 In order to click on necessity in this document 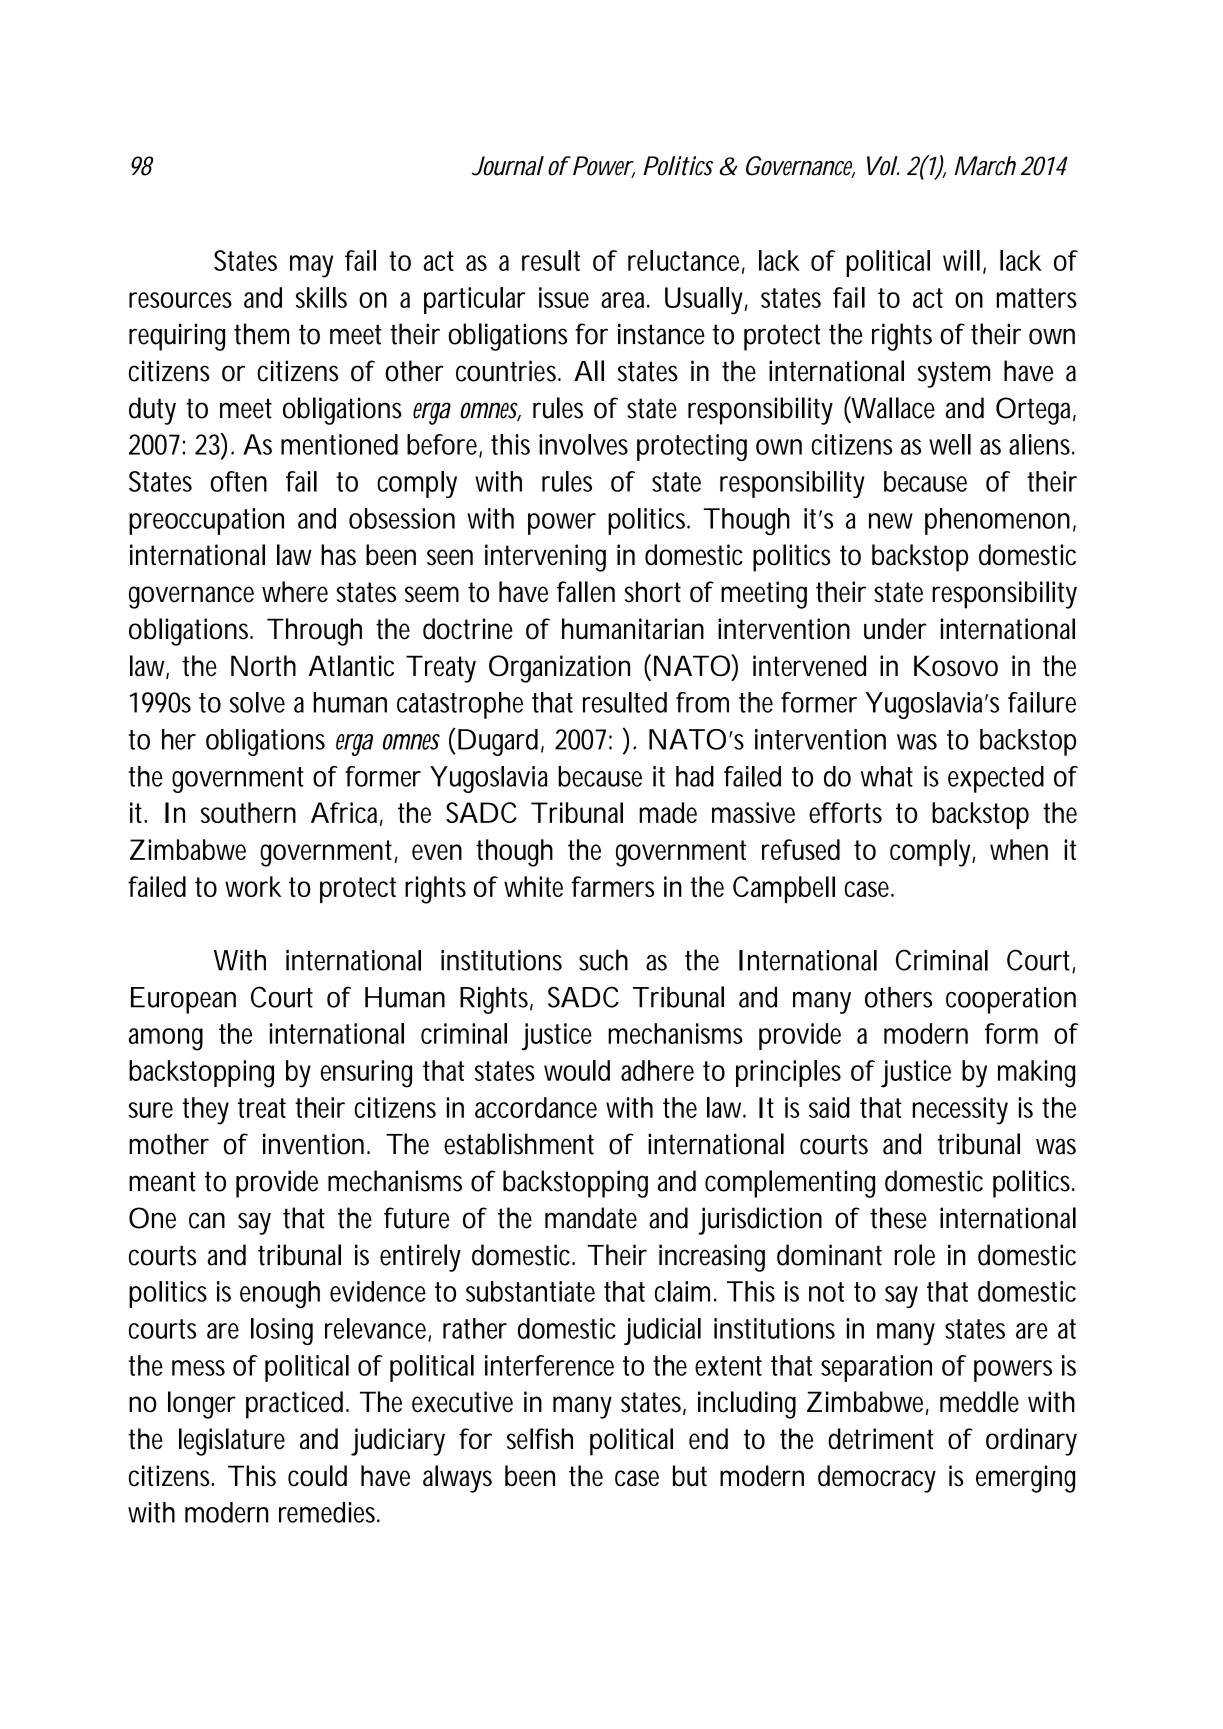, I will do `click(960, 1111)`.
